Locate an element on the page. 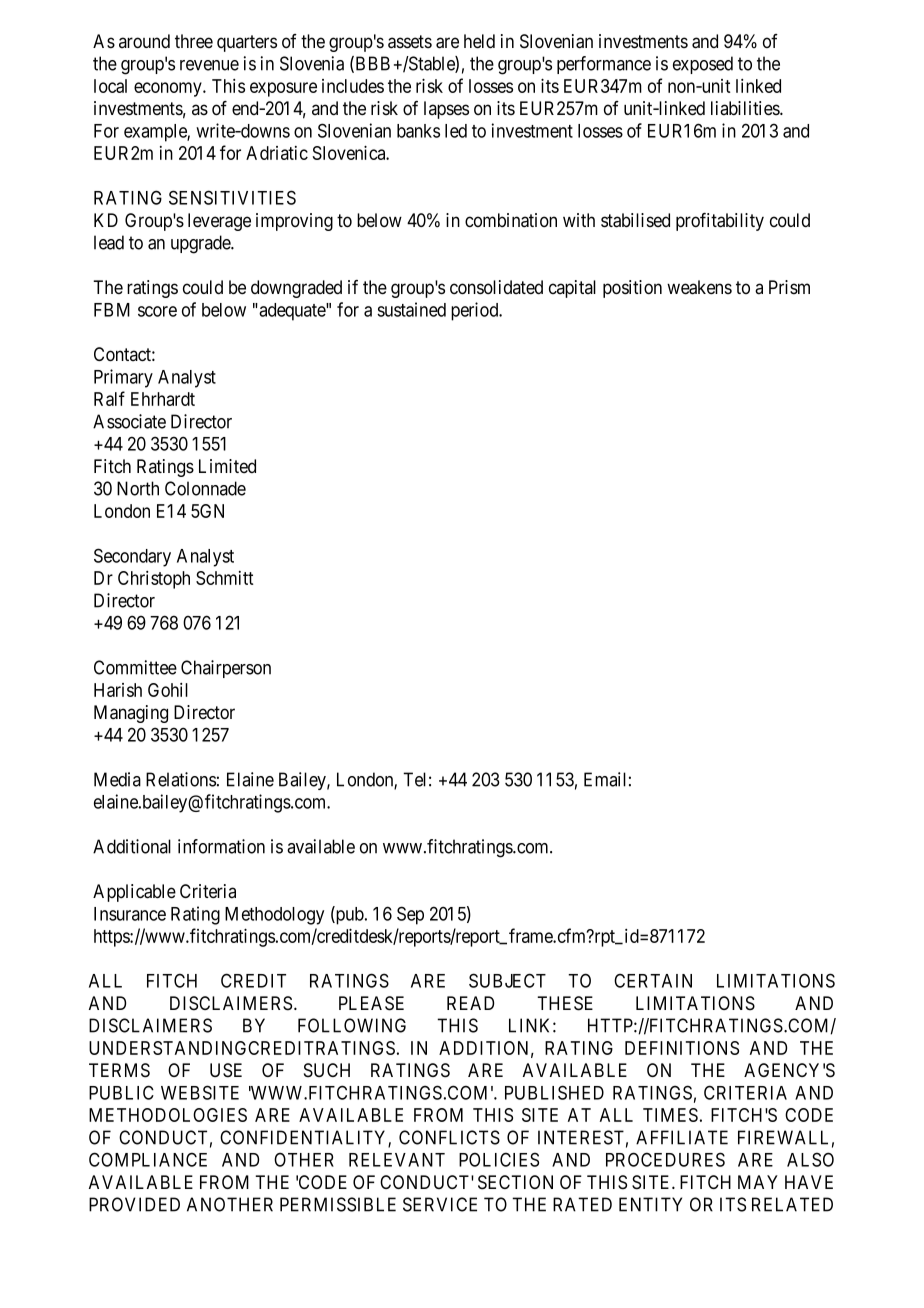  CERTAIN is located at coordinates (653, 980).
